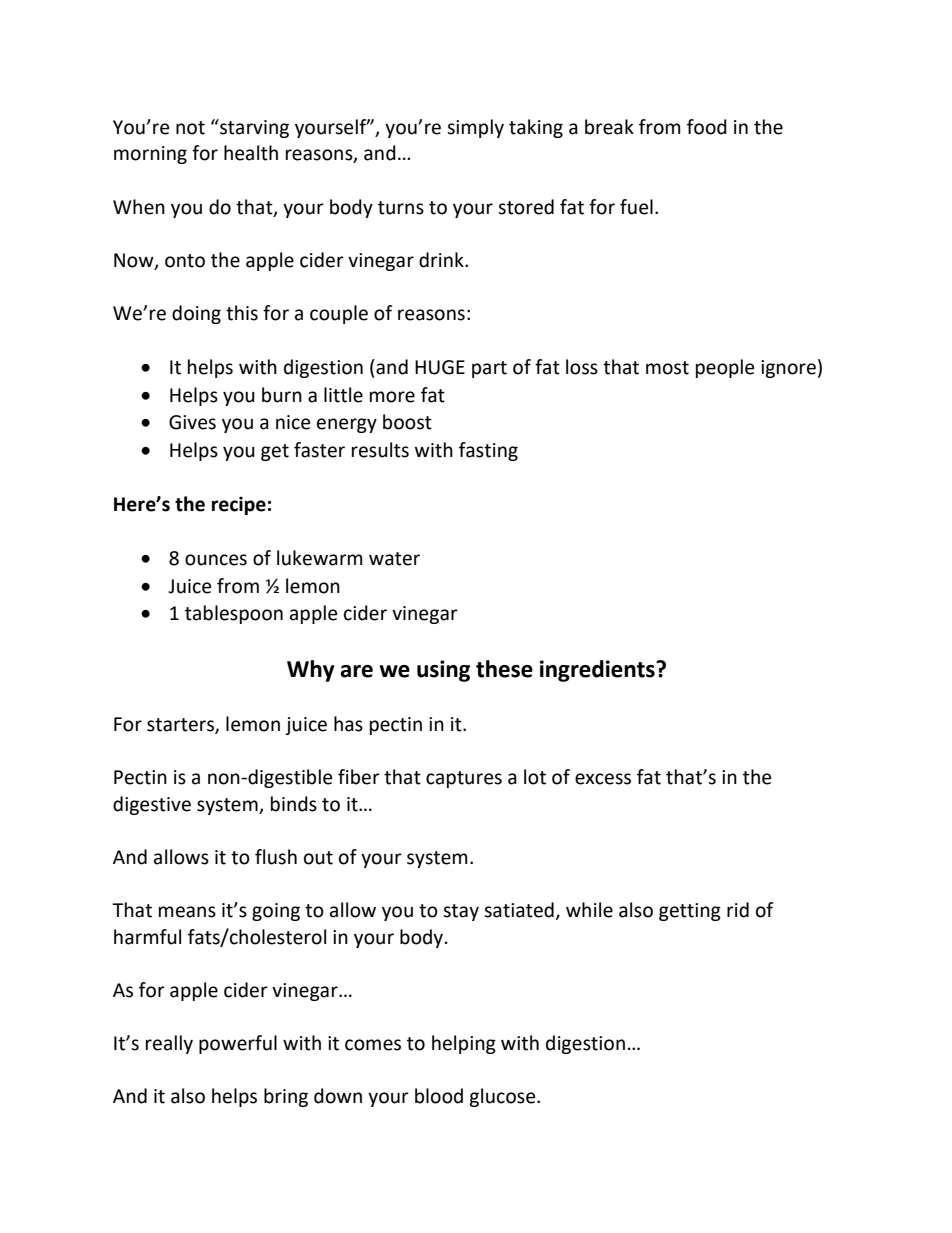 This image has width=952, height=1233. I want to click on health, so click(251, 153).
